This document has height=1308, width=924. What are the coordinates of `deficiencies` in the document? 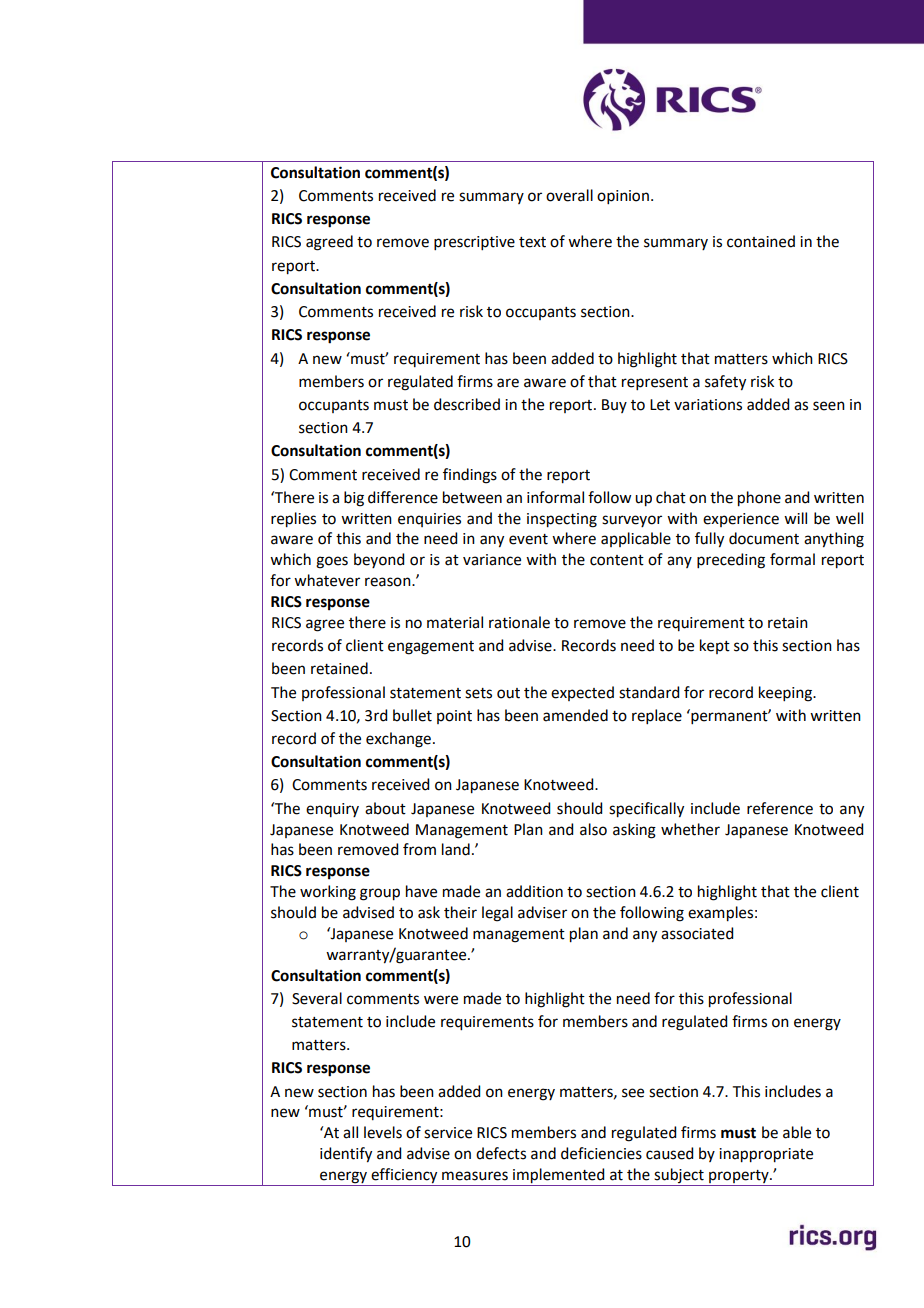 It's located at (601, 1153).
